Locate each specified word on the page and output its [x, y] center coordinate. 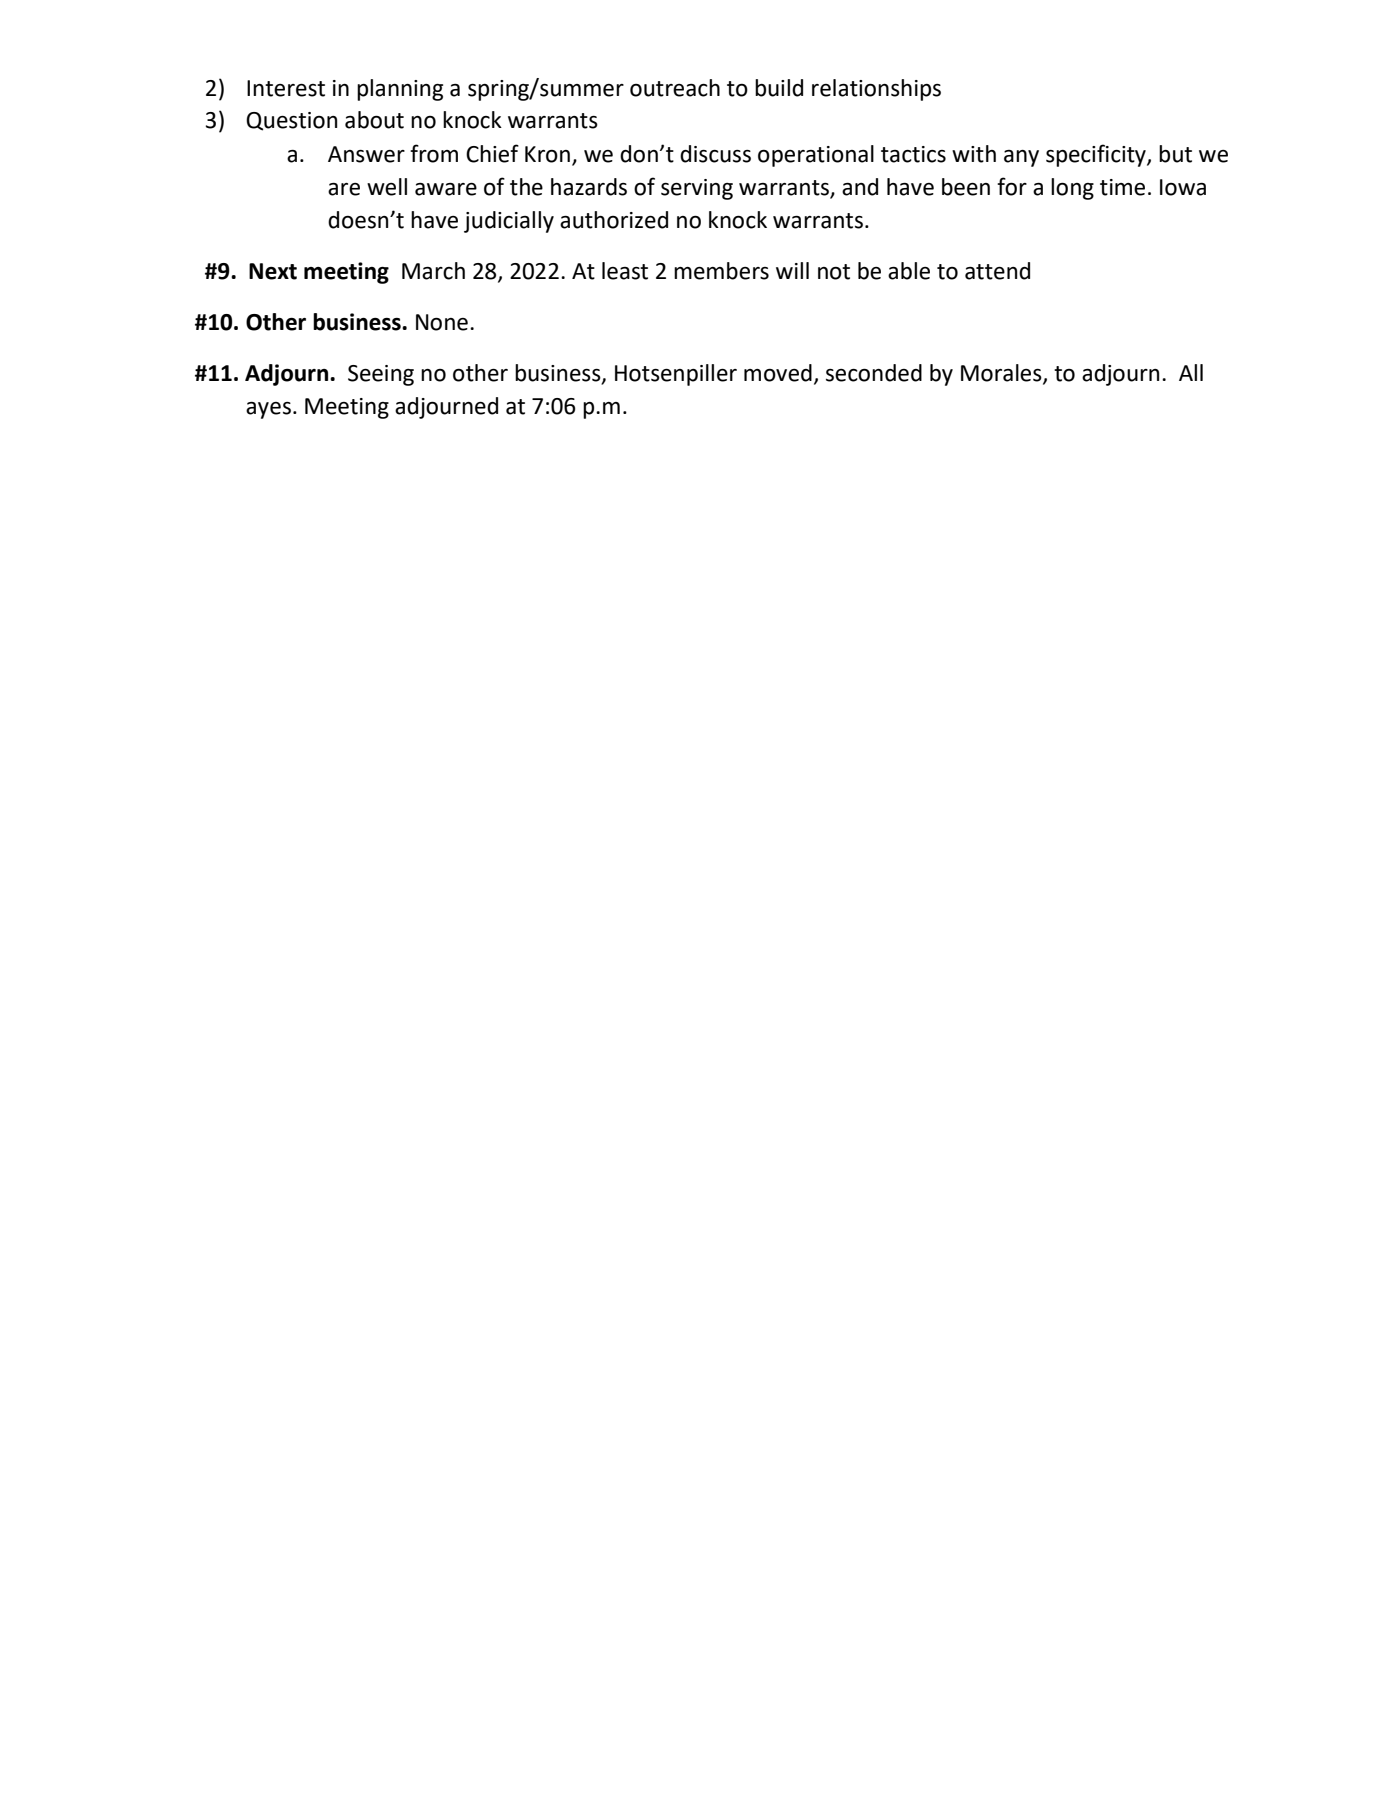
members [721, 271]
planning [400, 90]
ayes [268, 410]
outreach [675, 88]
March [433, 271]
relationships [876, 90]
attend [997, 271]
